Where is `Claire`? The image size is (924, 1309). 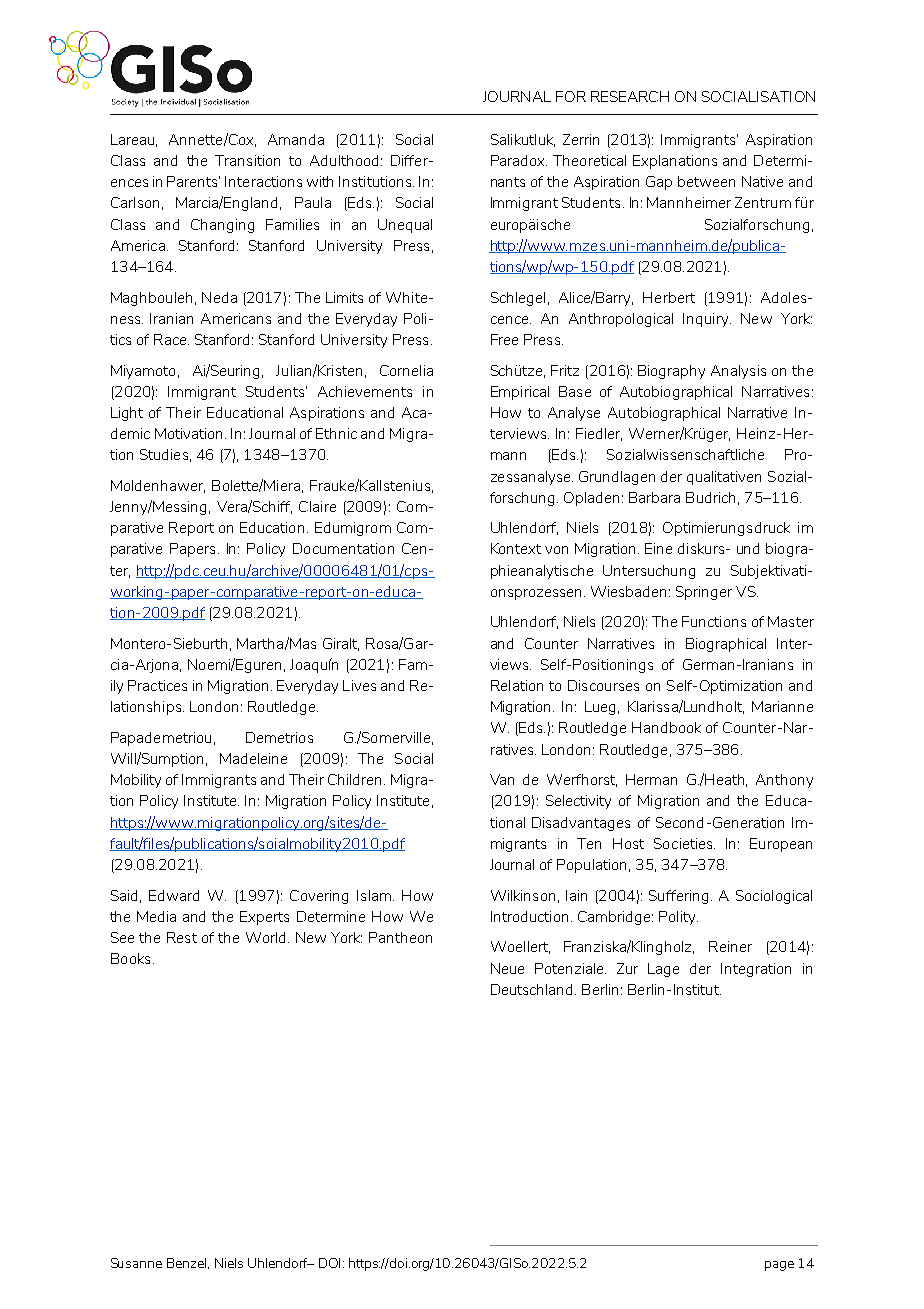
Claire is located at coordinates (317, 506).
